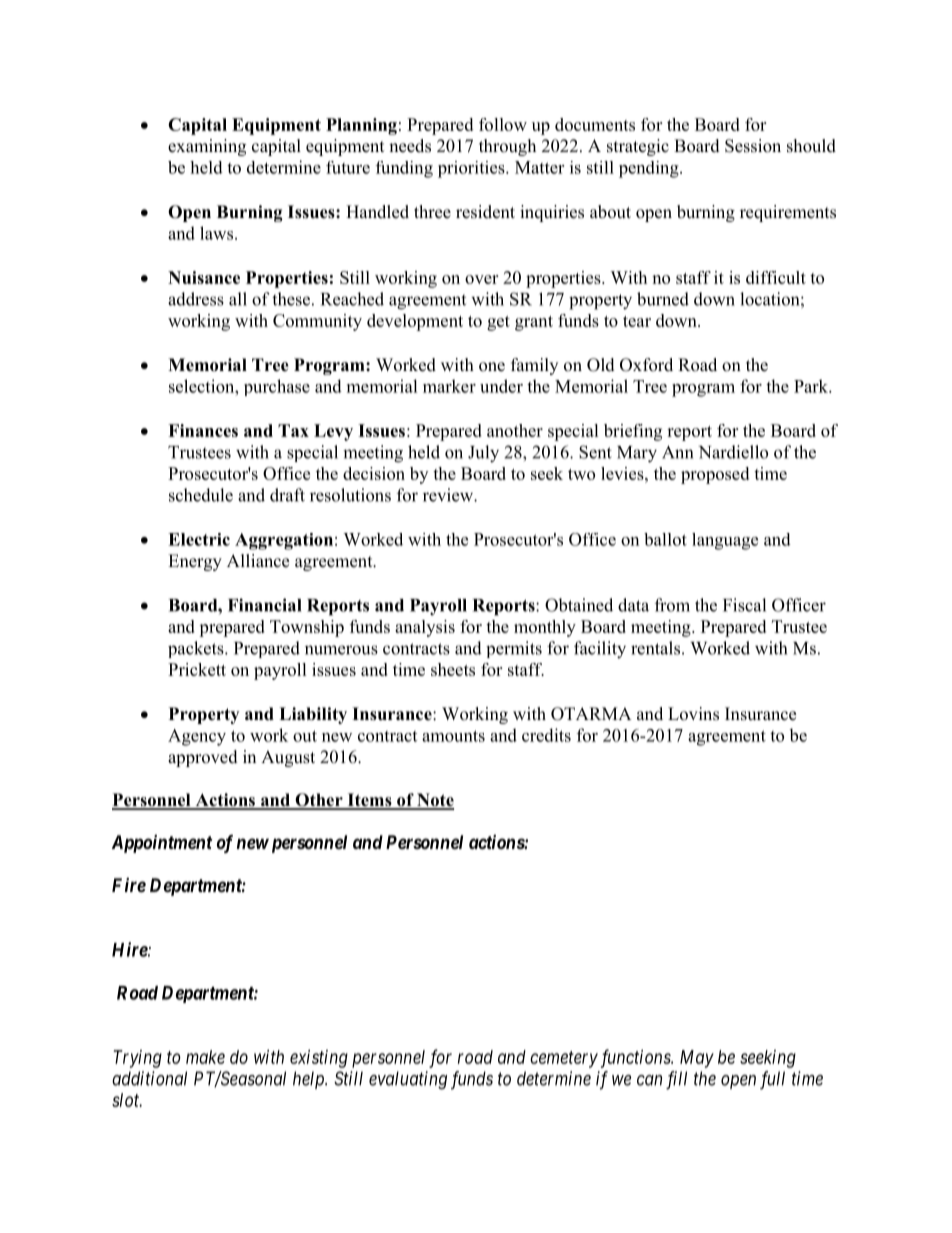  What do you see at coordinates (449, 386) in the screenshot?
I see `marker` at bounding box center [449, 386].
